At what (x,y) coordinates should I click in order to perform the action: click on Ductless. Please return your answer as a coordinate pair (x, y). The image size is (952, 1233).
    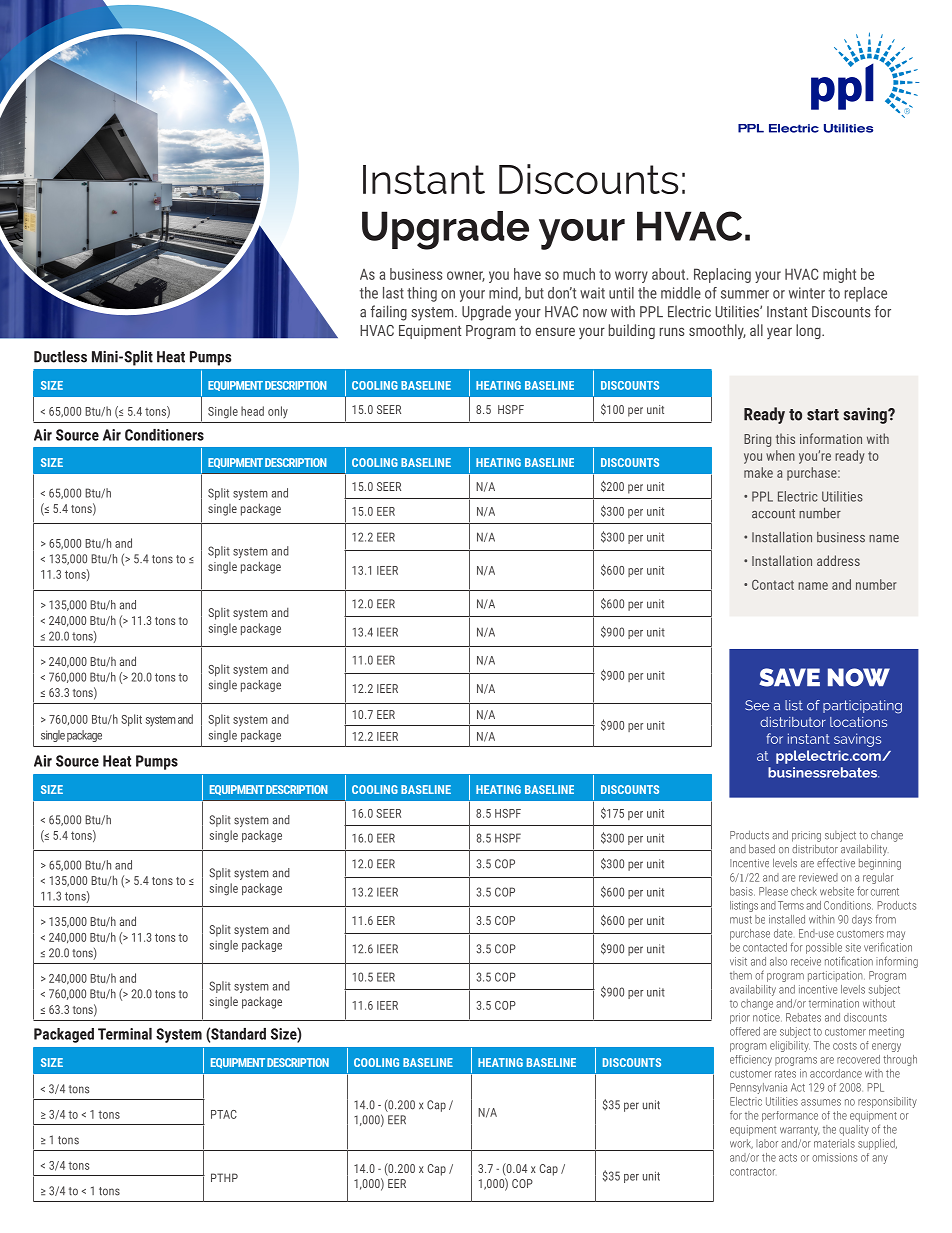
    Looking at the image, I should click on (60, 356).
